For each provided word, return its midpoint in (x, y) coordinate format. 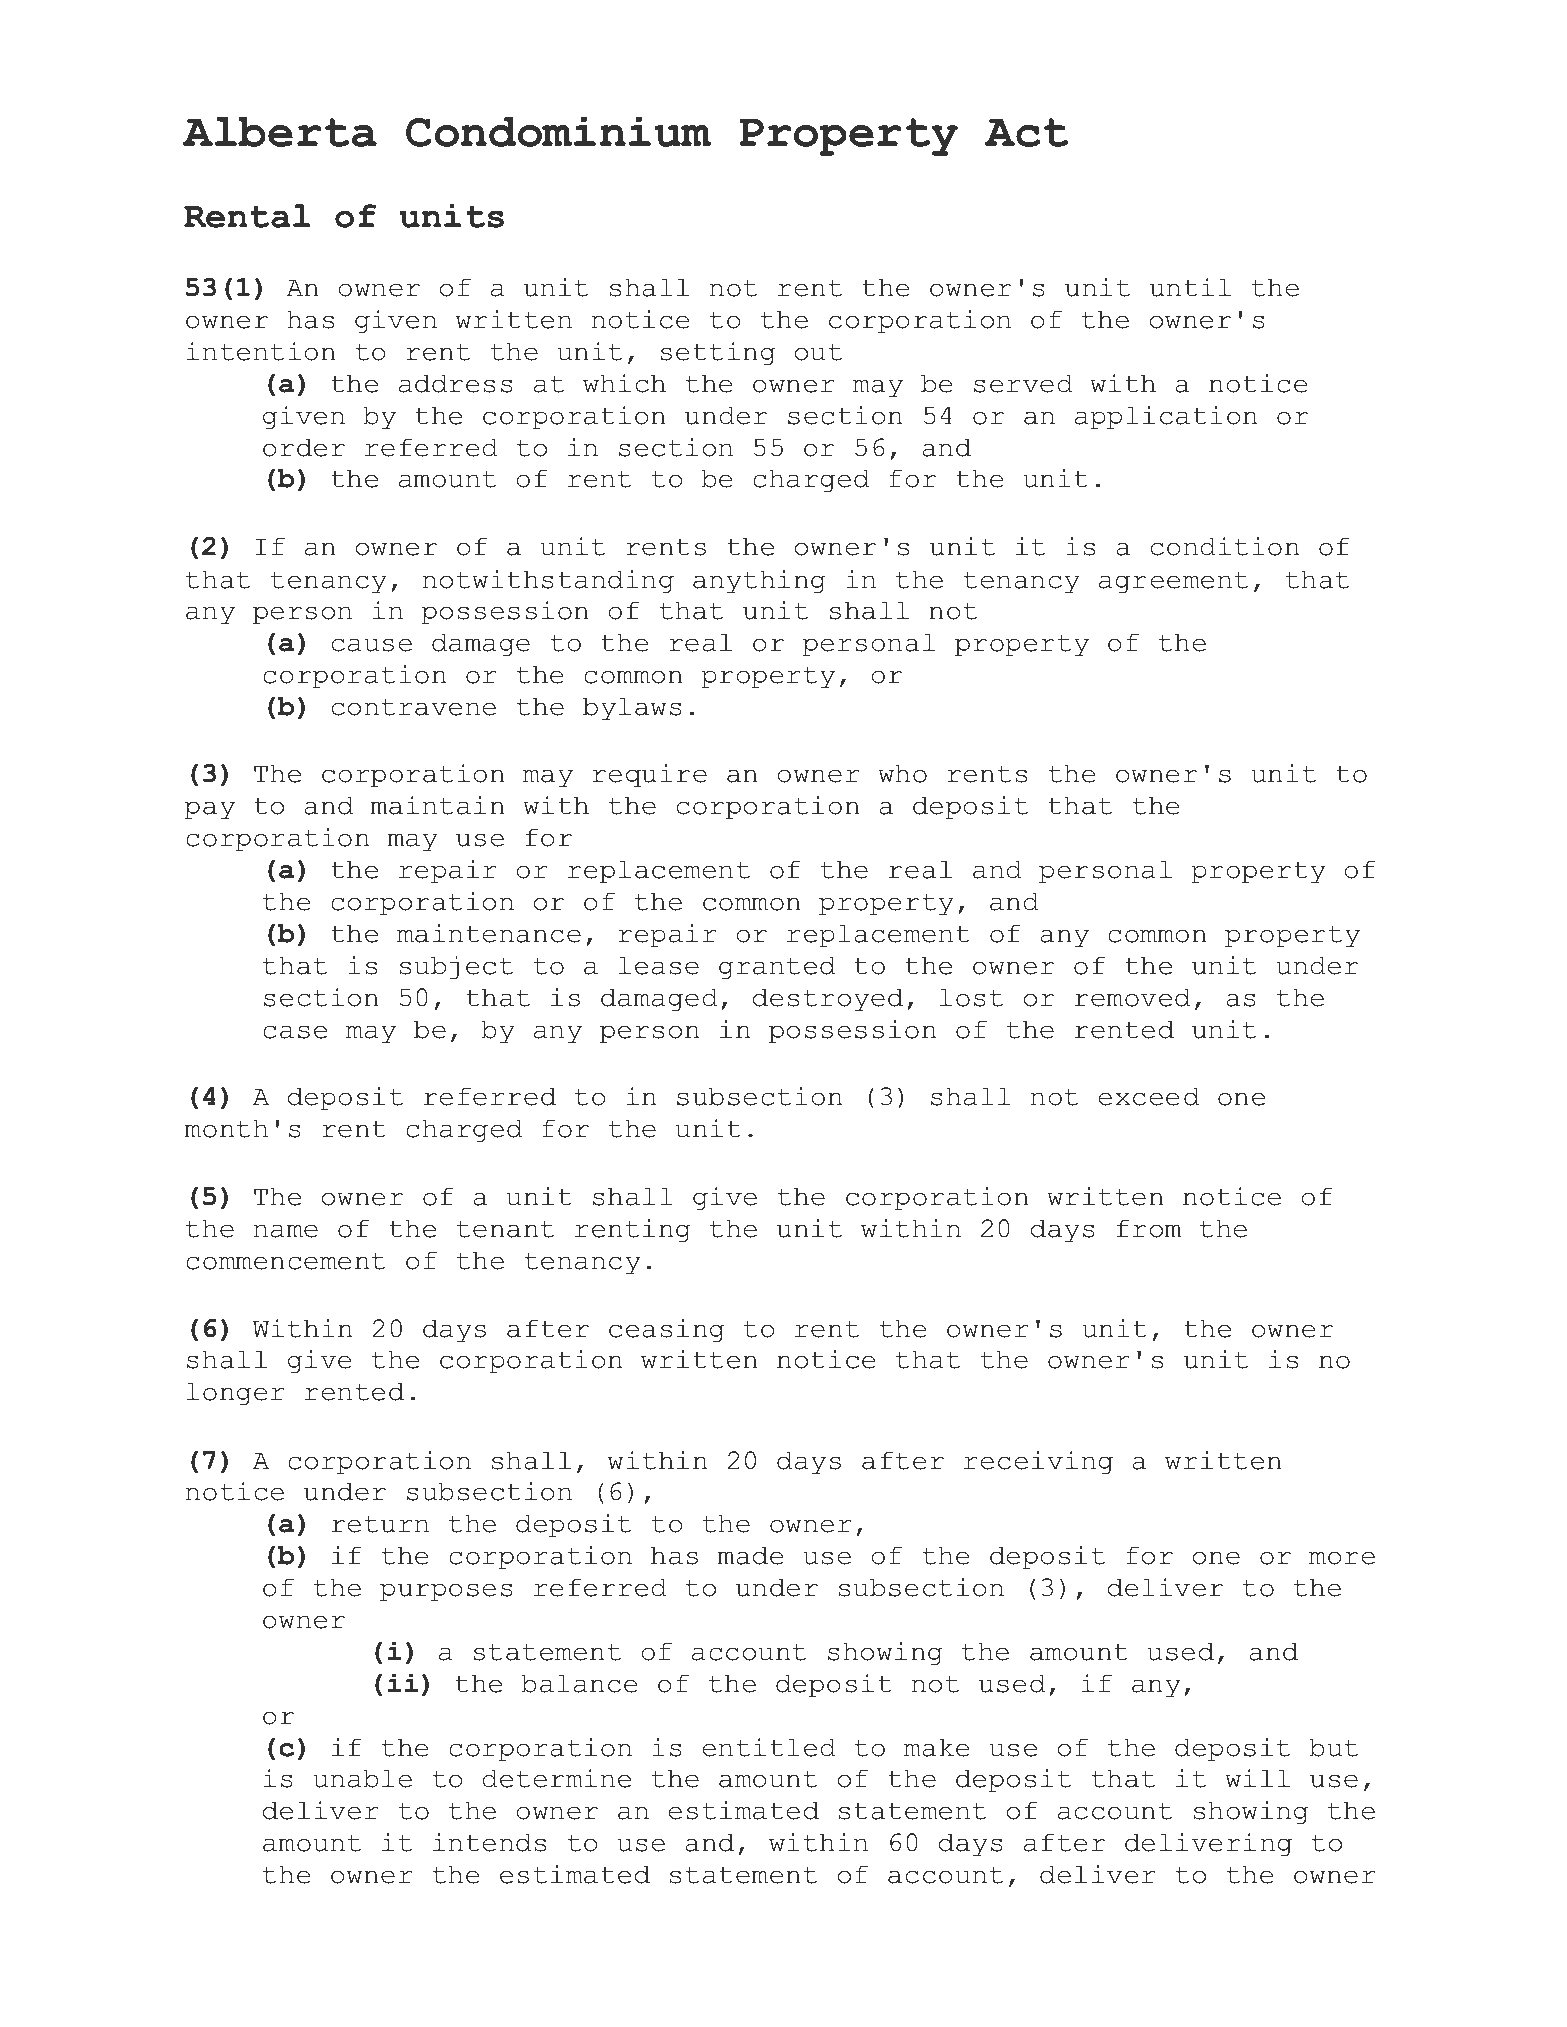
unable (362, 1778)
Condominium (558, 132)
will (1257, 1778)
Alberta (280, 132)
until (1190, 287)
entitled (769, 1747)
